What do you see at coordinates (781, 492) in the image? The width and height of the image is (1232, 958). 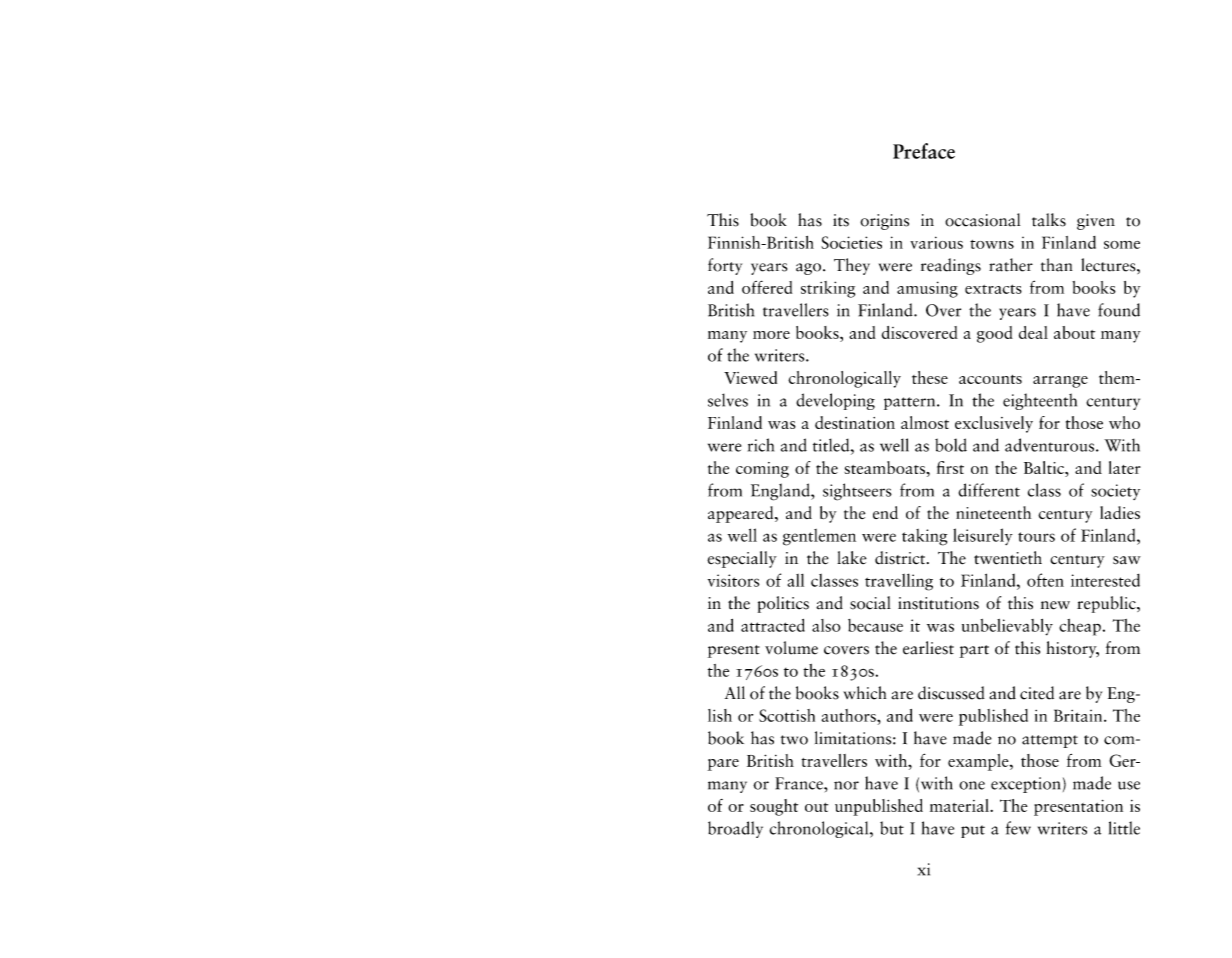 I see `England` at bounding box center [781, 492].
